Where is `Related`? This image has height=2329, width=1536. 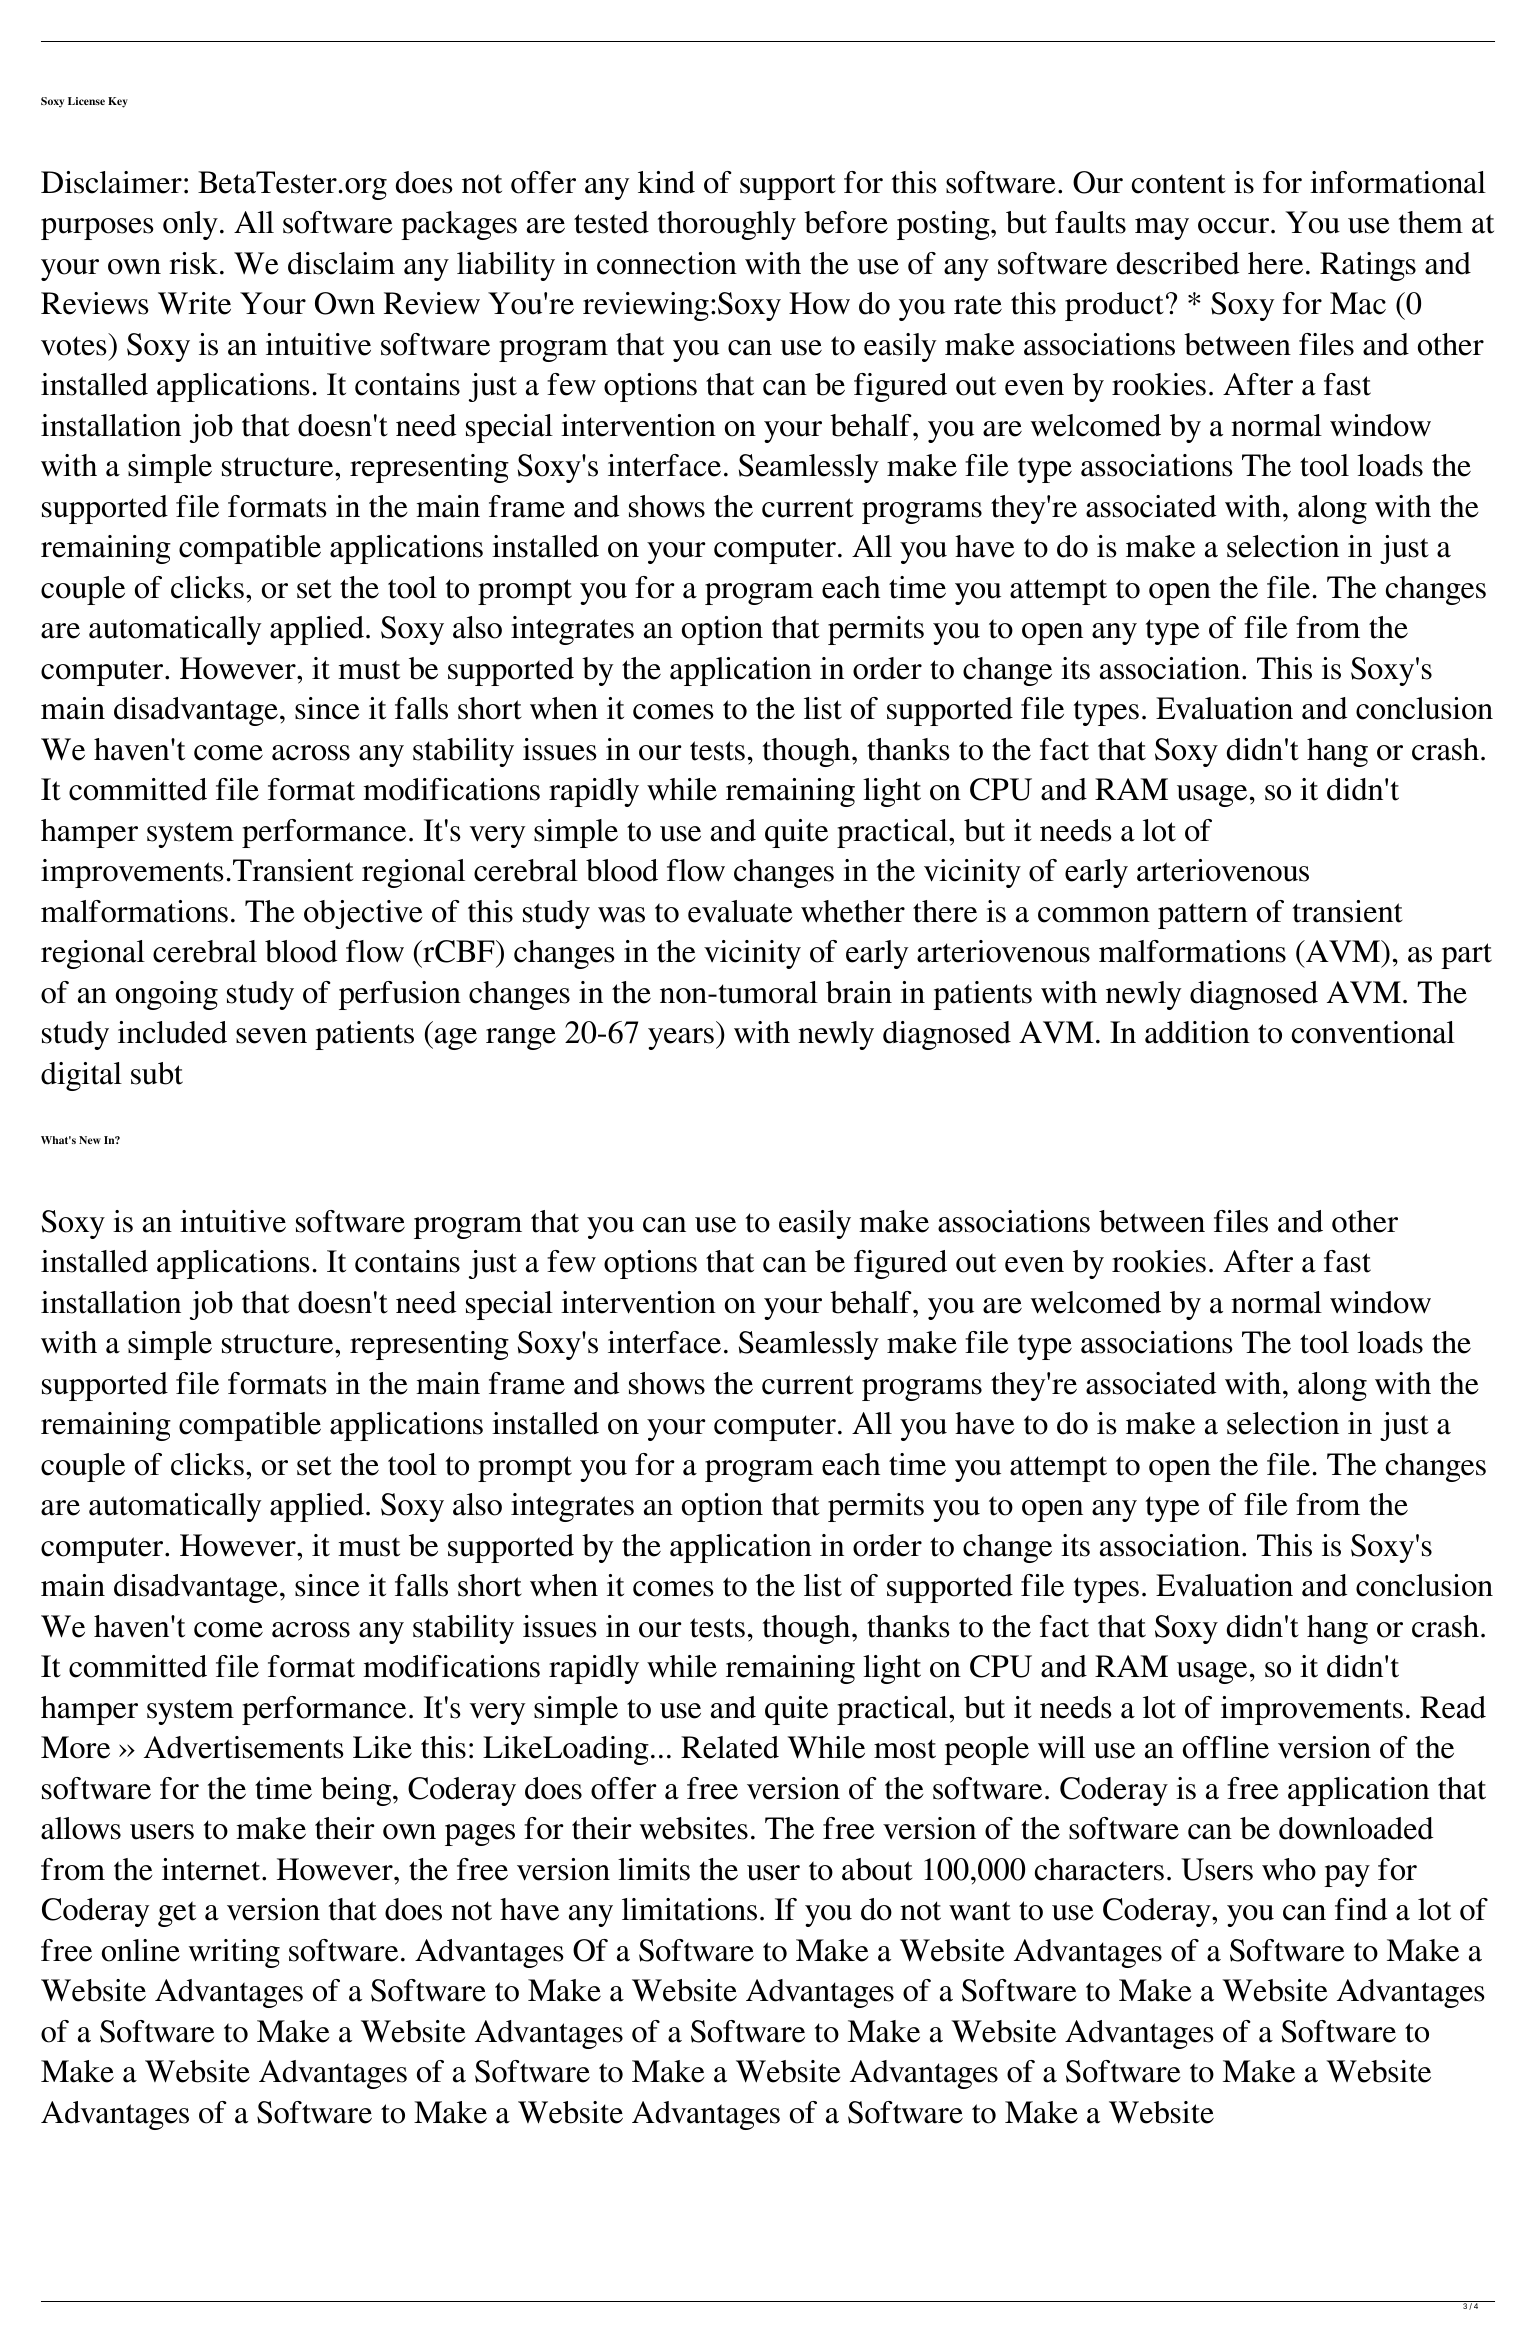
Related is located at coordinates (730, 1747).
